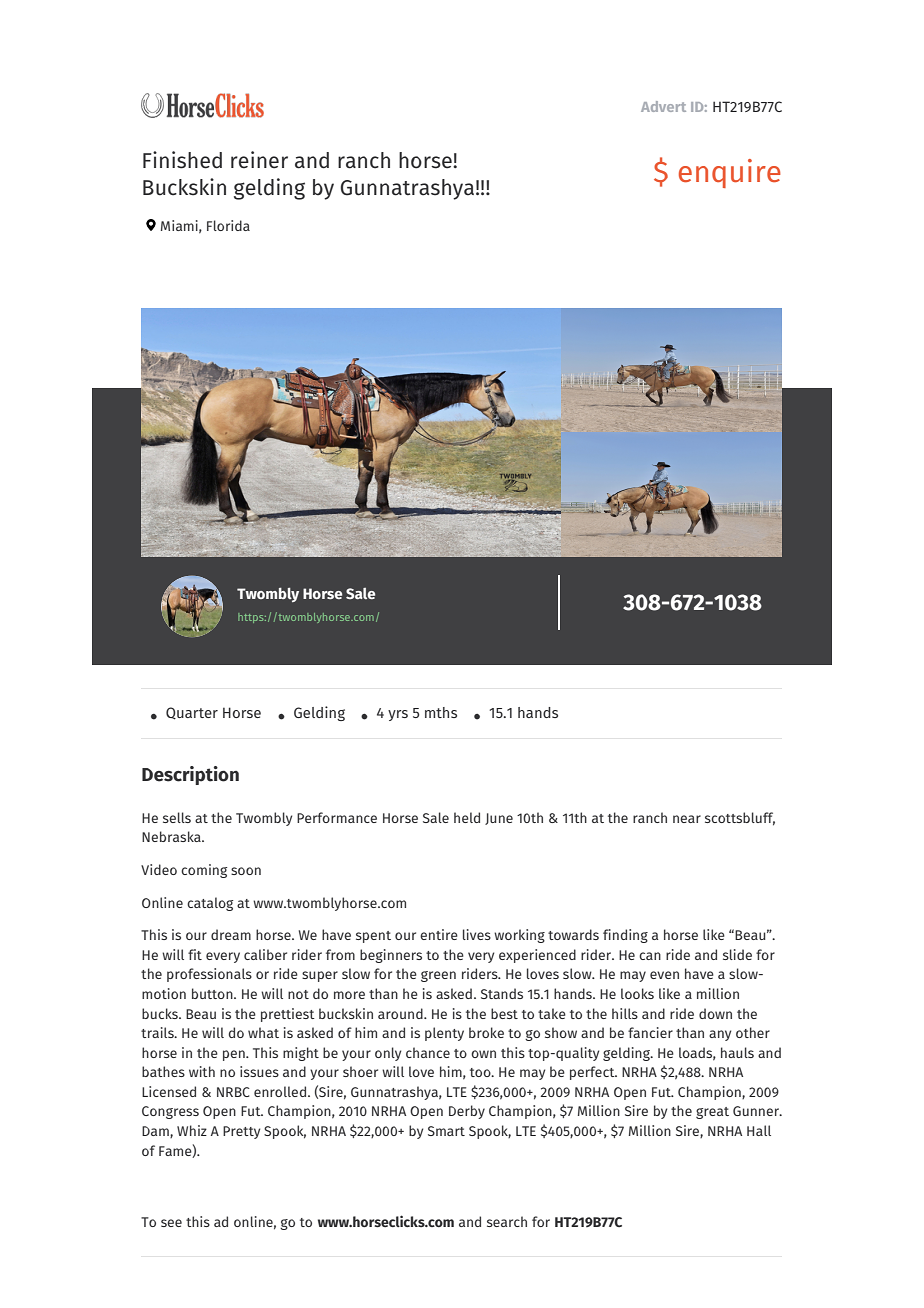 Image resolution: width=924 pixels, height=1308 pixels. Describe the element at coordinates (712, 1113) in the screenshot. I see `great` at that location.
